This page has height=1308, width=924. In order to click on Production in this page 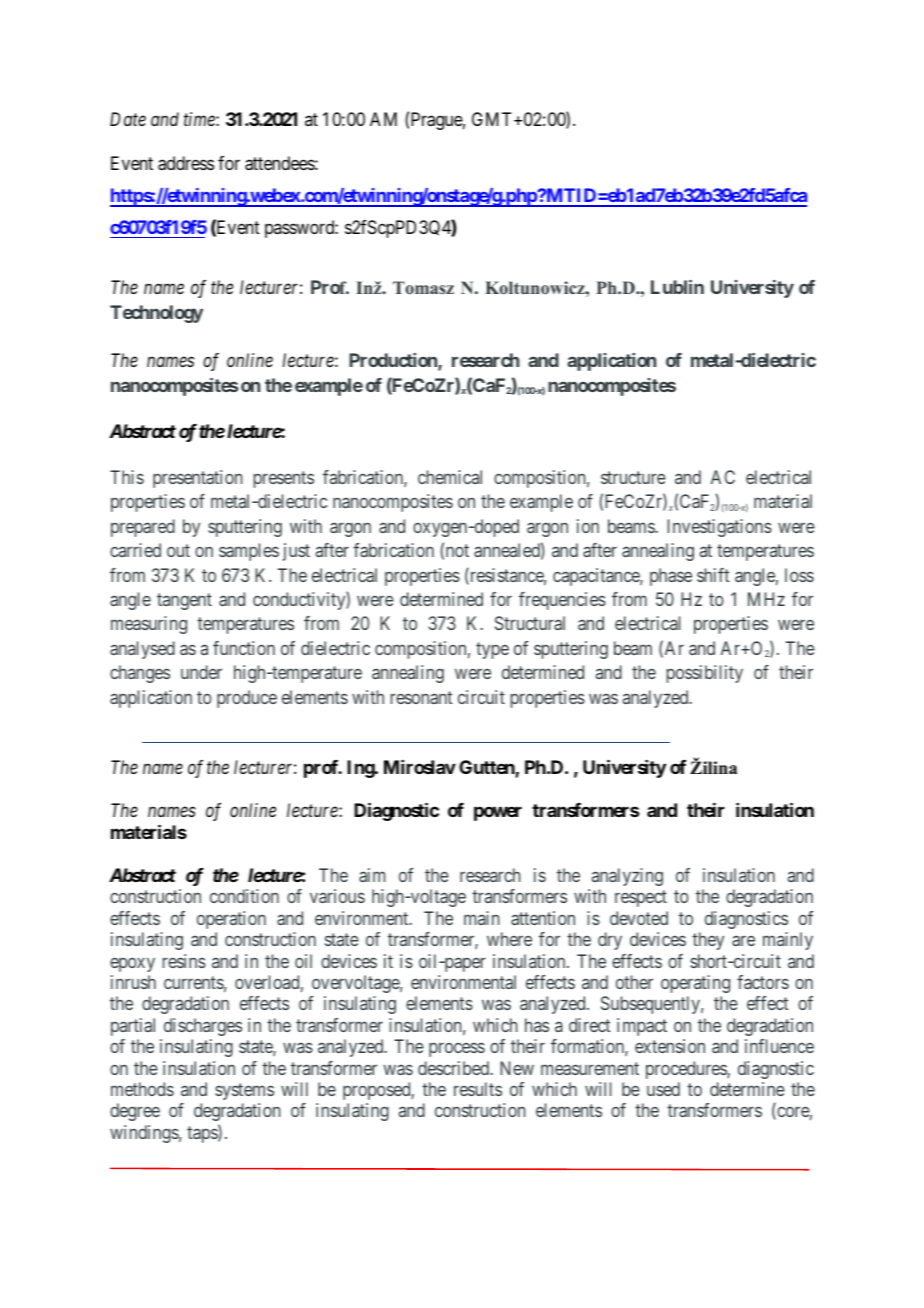, I will do `click(394, 361)`.
